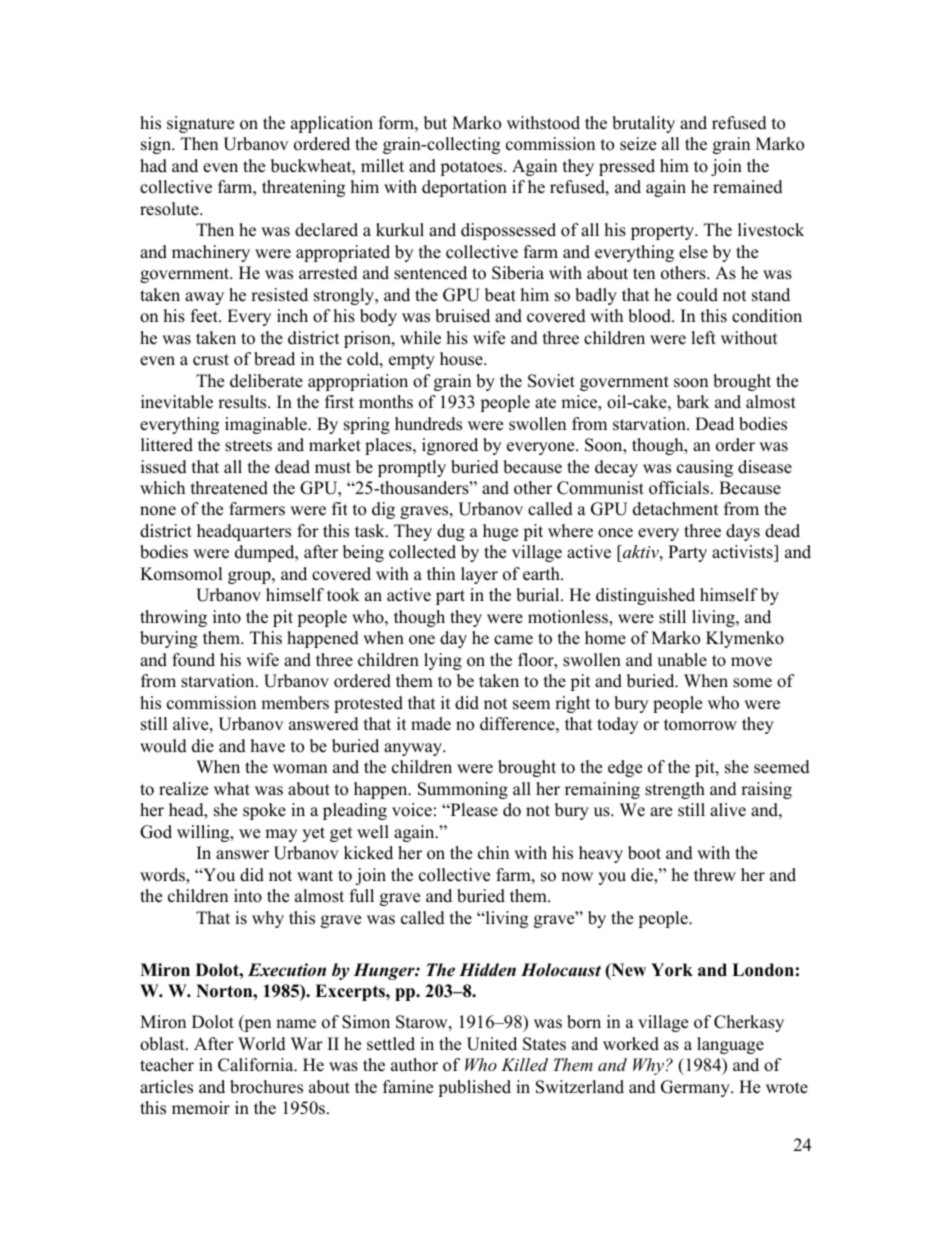  Describe the element at coordinates (463, 790) in the screenshot. I see `Summoning` at that location.
